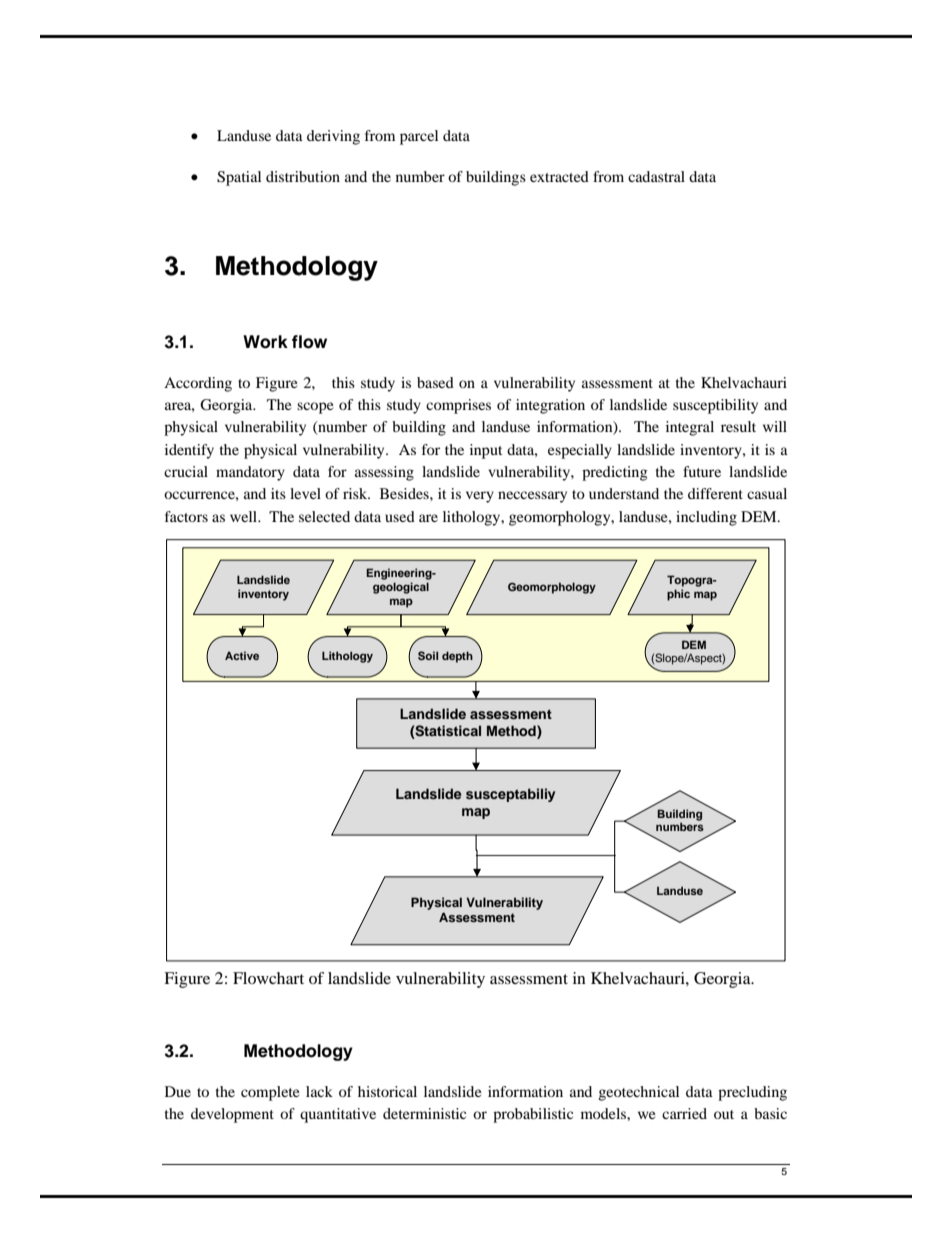 This screenshot has width=952, height=1233. Describe the element at coordinates (457, 657) in the screenshot. I see `depth` at that location.
